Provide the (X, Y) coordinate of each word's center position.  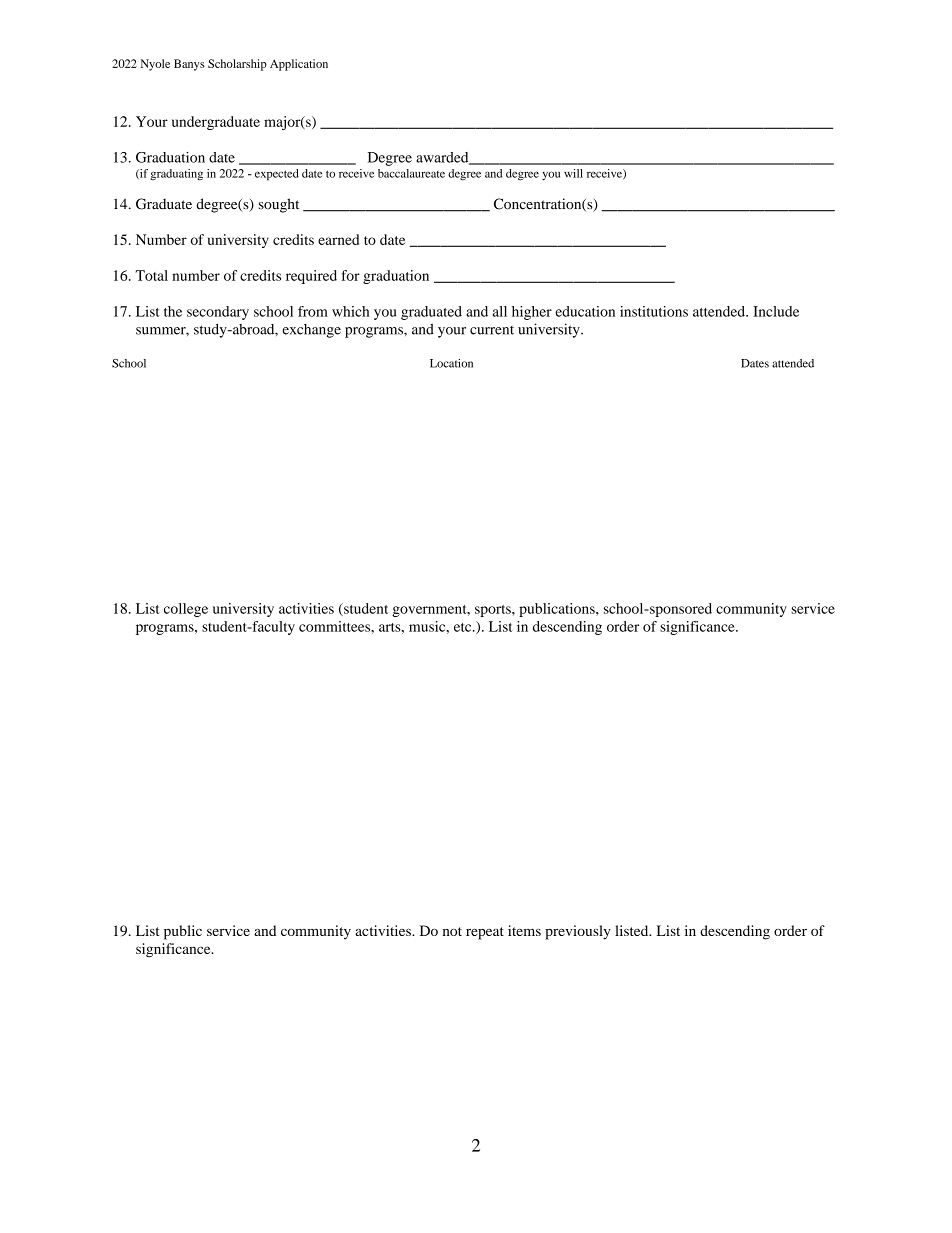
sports (494, 611)
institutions (654, 311)
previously (577, 932)
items (524, 930)
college (186, 610)
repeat (485, 933)
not (452, 931)
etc (464, 627)
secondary (218, 313)
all (500, 311)
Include (776, 311)
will (573, 173)
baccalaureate (411, 173)
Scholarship (237, 65)
